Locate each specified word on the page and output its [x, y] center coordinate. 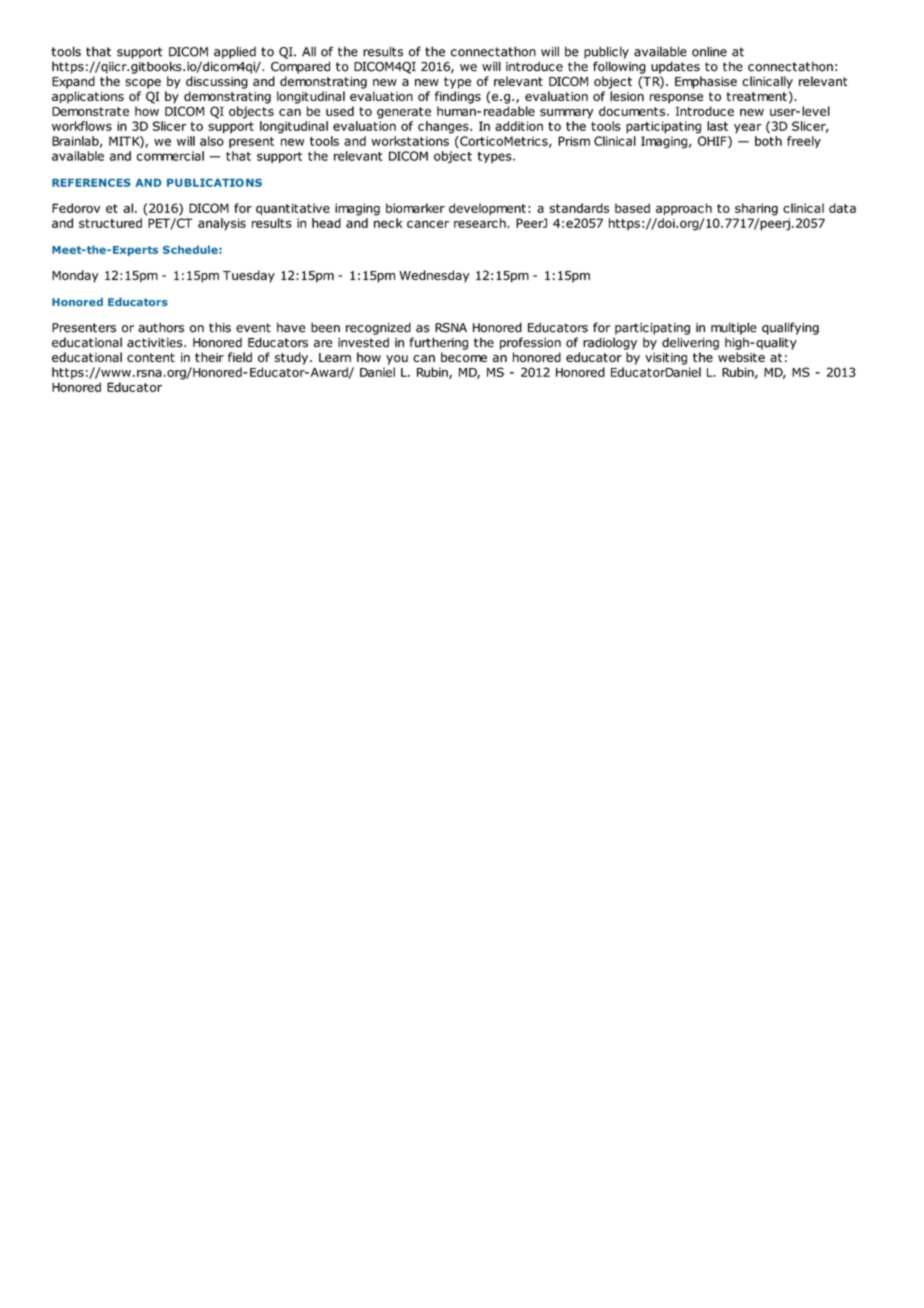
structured [110, 223]
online [709, 51]
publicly [606, 52]
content [151, 357]
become [464, 357]
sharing [756, 209]
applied [235, 52]
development [487, 209]
